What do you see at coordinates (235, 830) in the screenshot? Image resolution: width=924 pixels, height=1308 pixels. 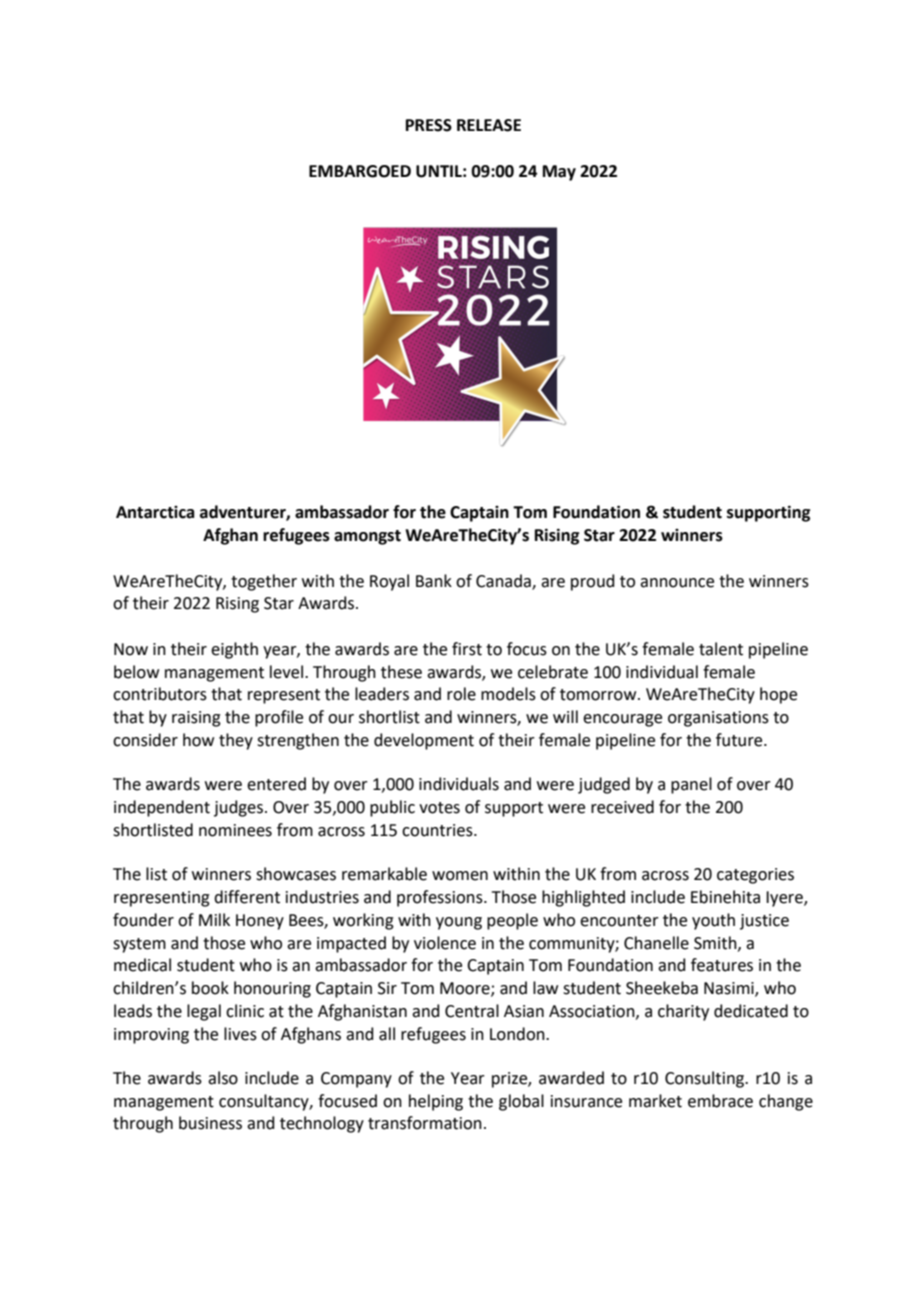 I see `nominees` at bounding box center [235, 830].
